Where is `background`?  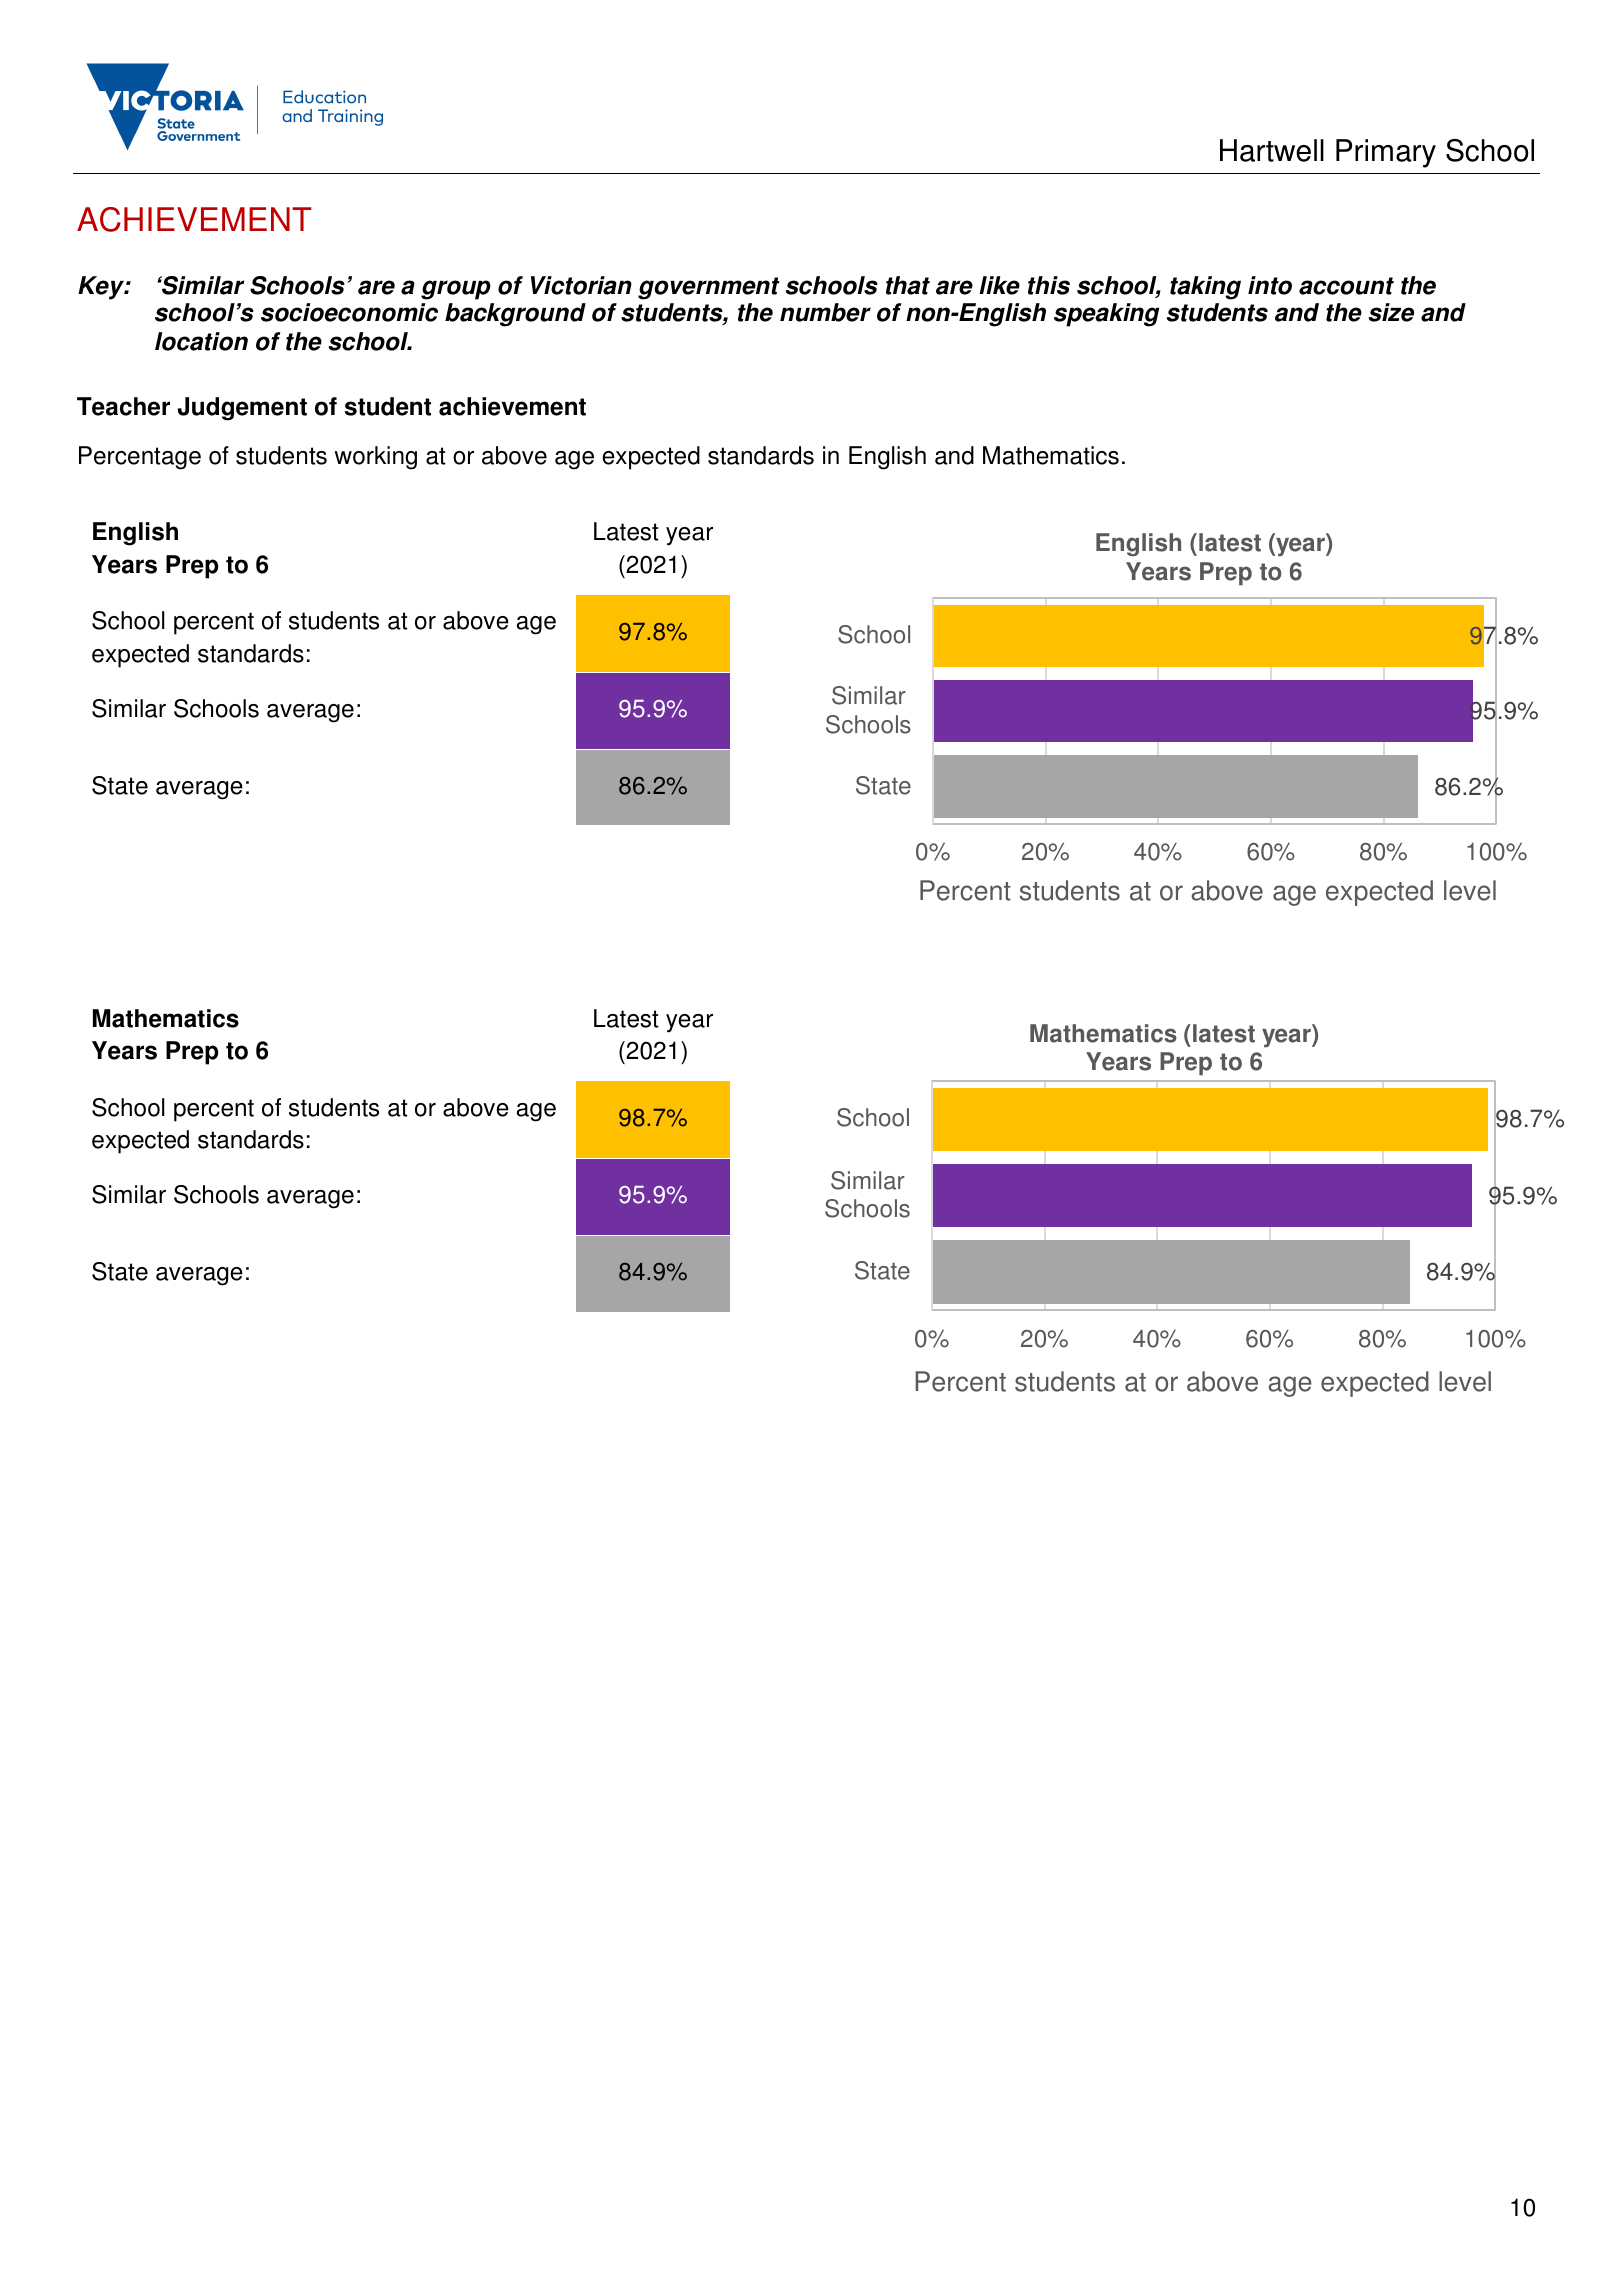
background is located at coordinates (515, 315).
